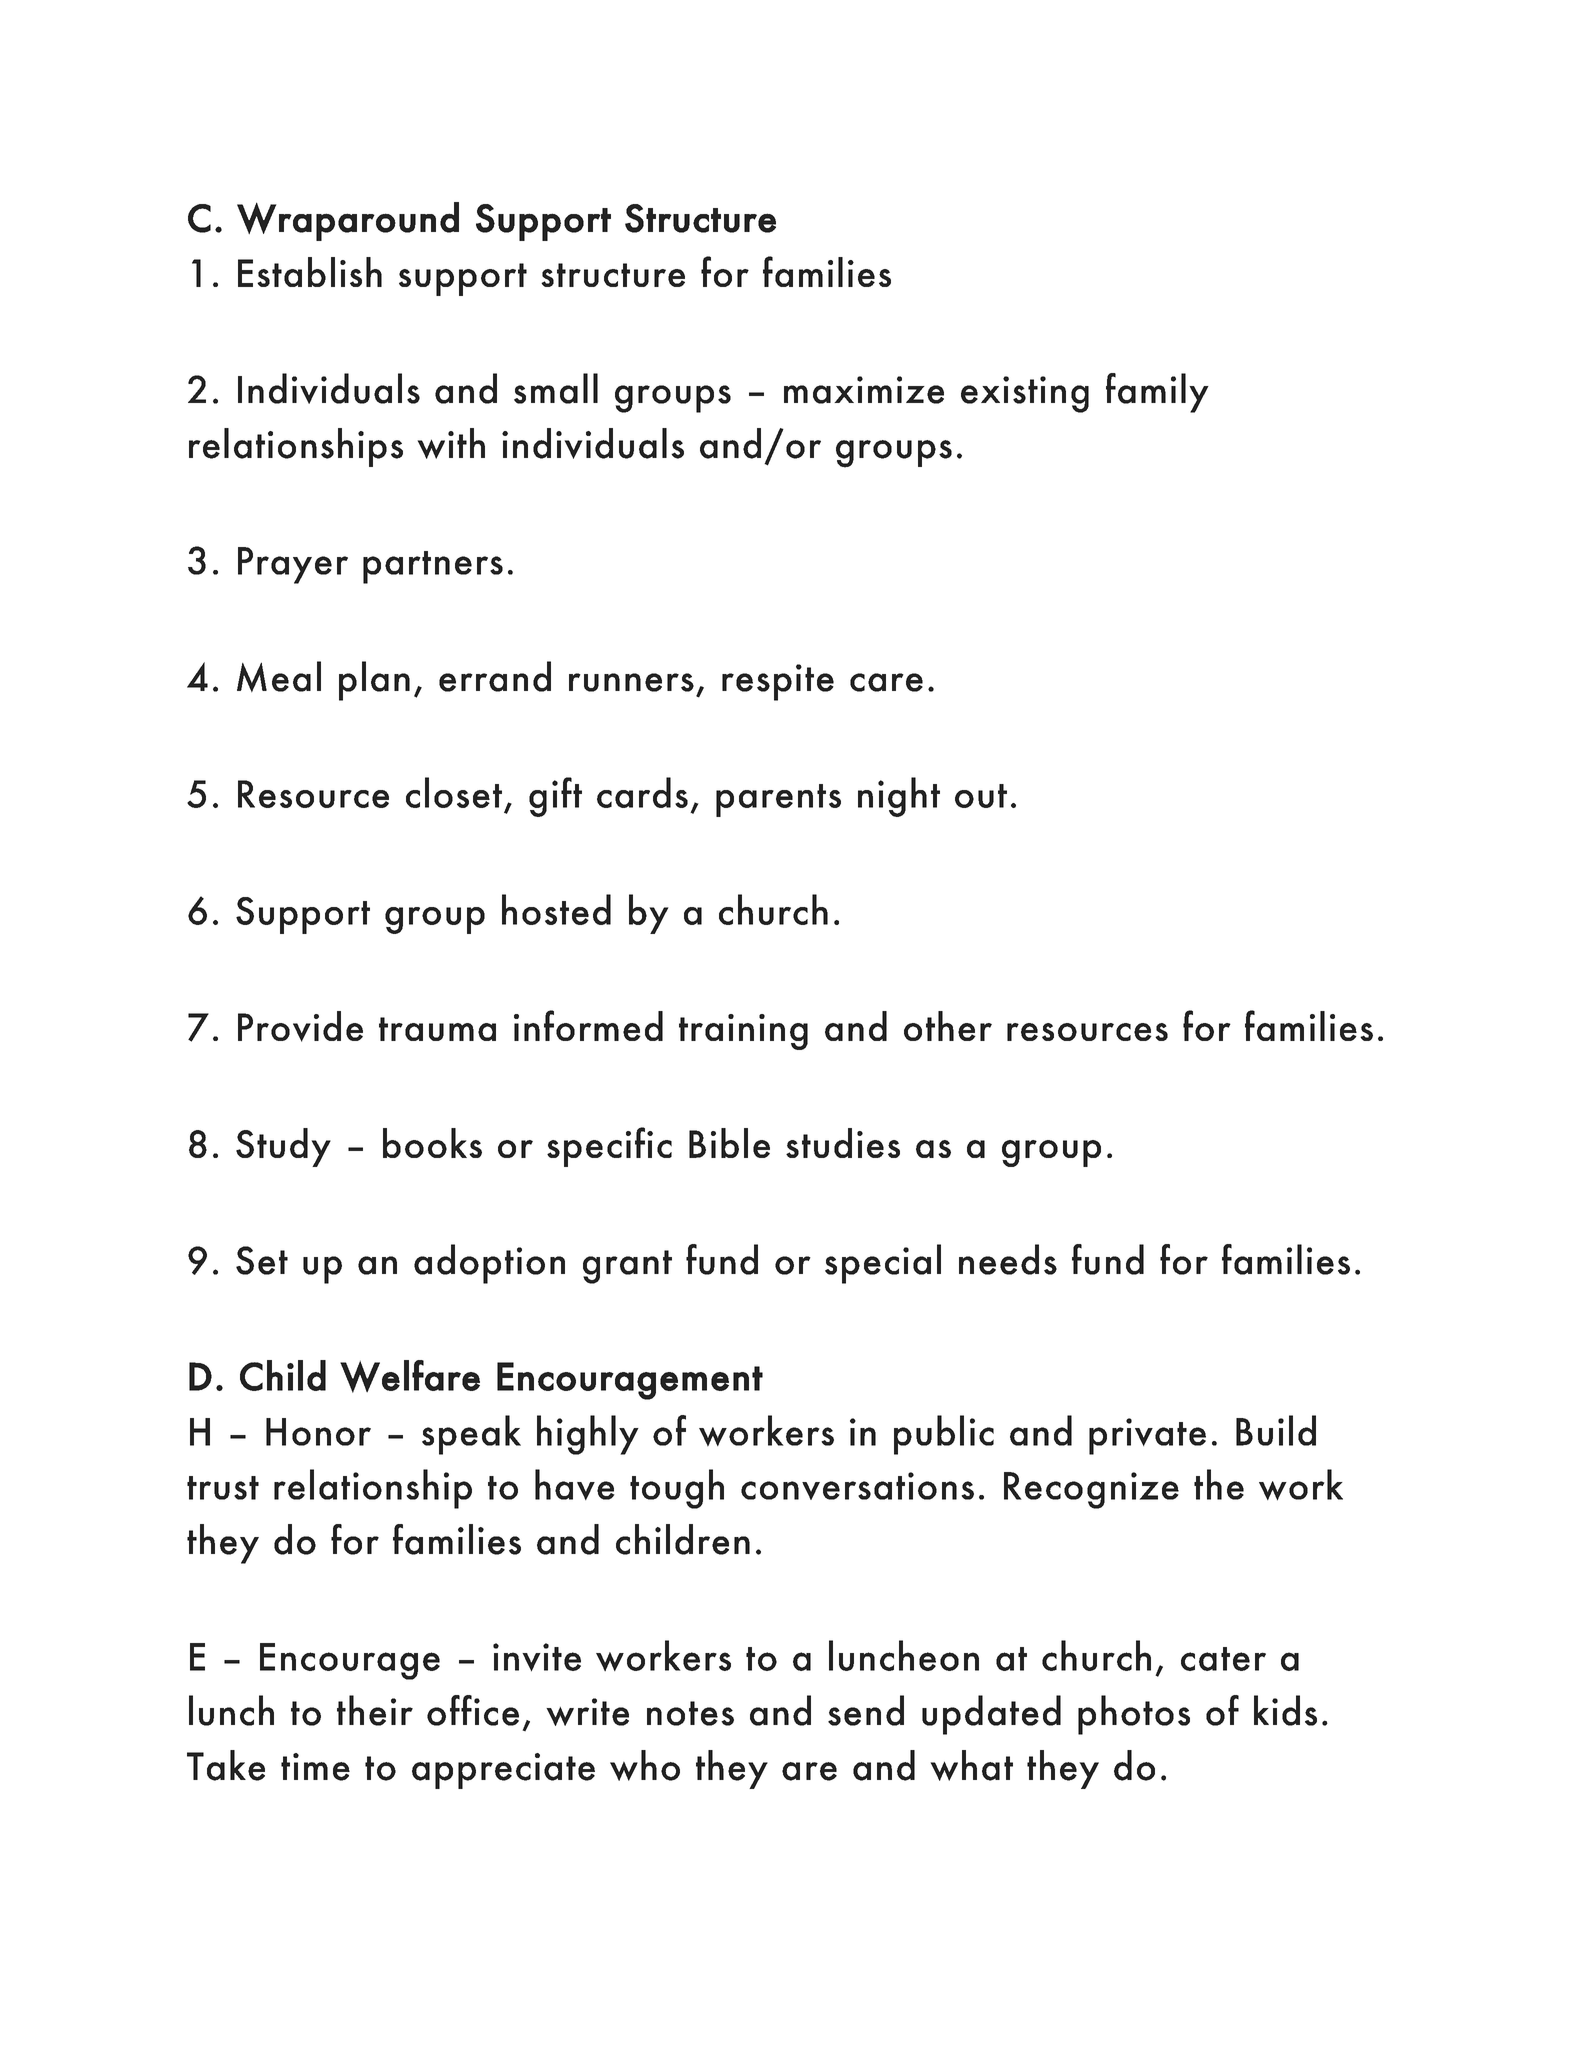  I want to click on Welfare, so click(410, 1376).
